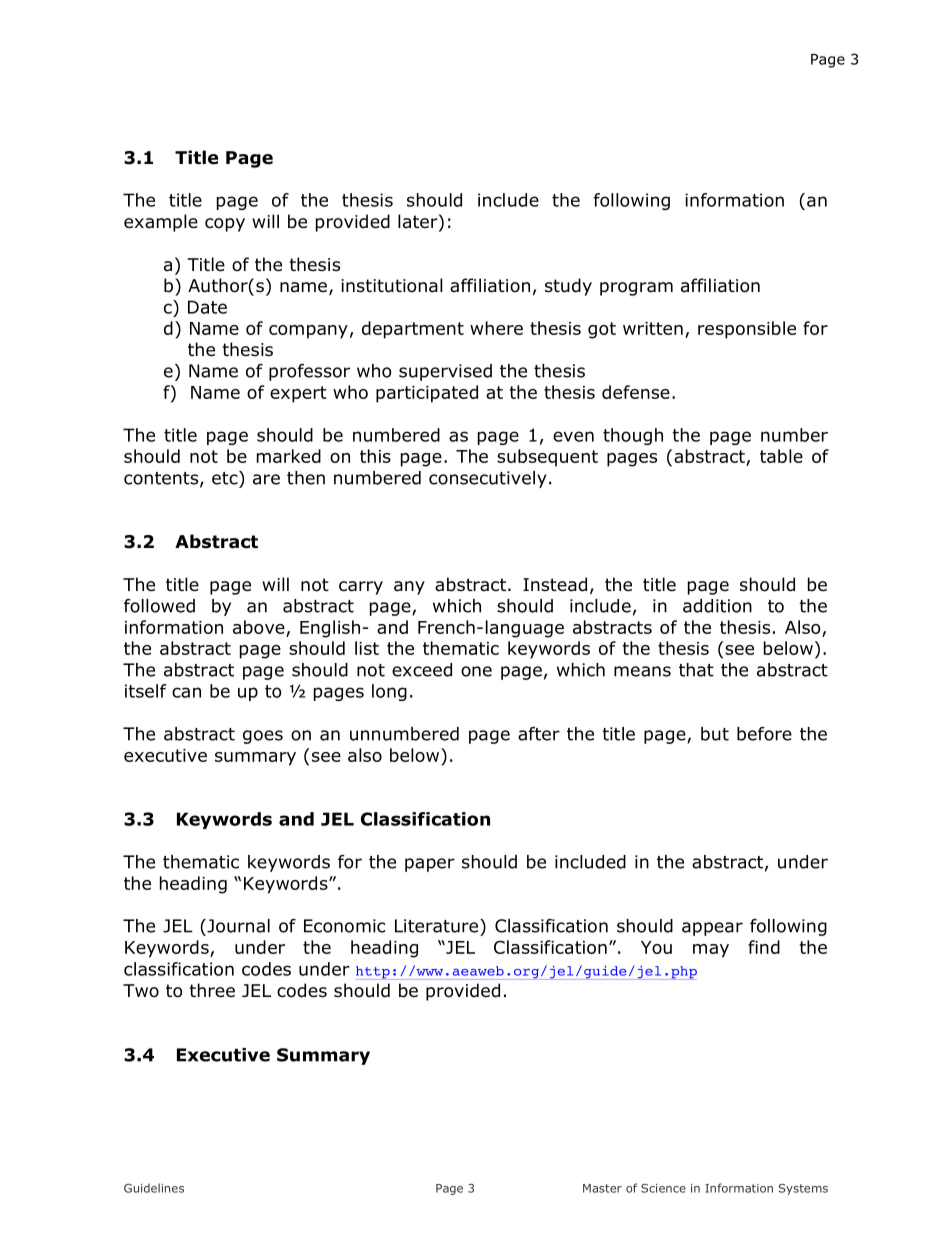 The height and width of the page is (1233, 952). What do you see at coordinates (225, 225) in the page?
I see `copy` at bounding box center [225, 225].
